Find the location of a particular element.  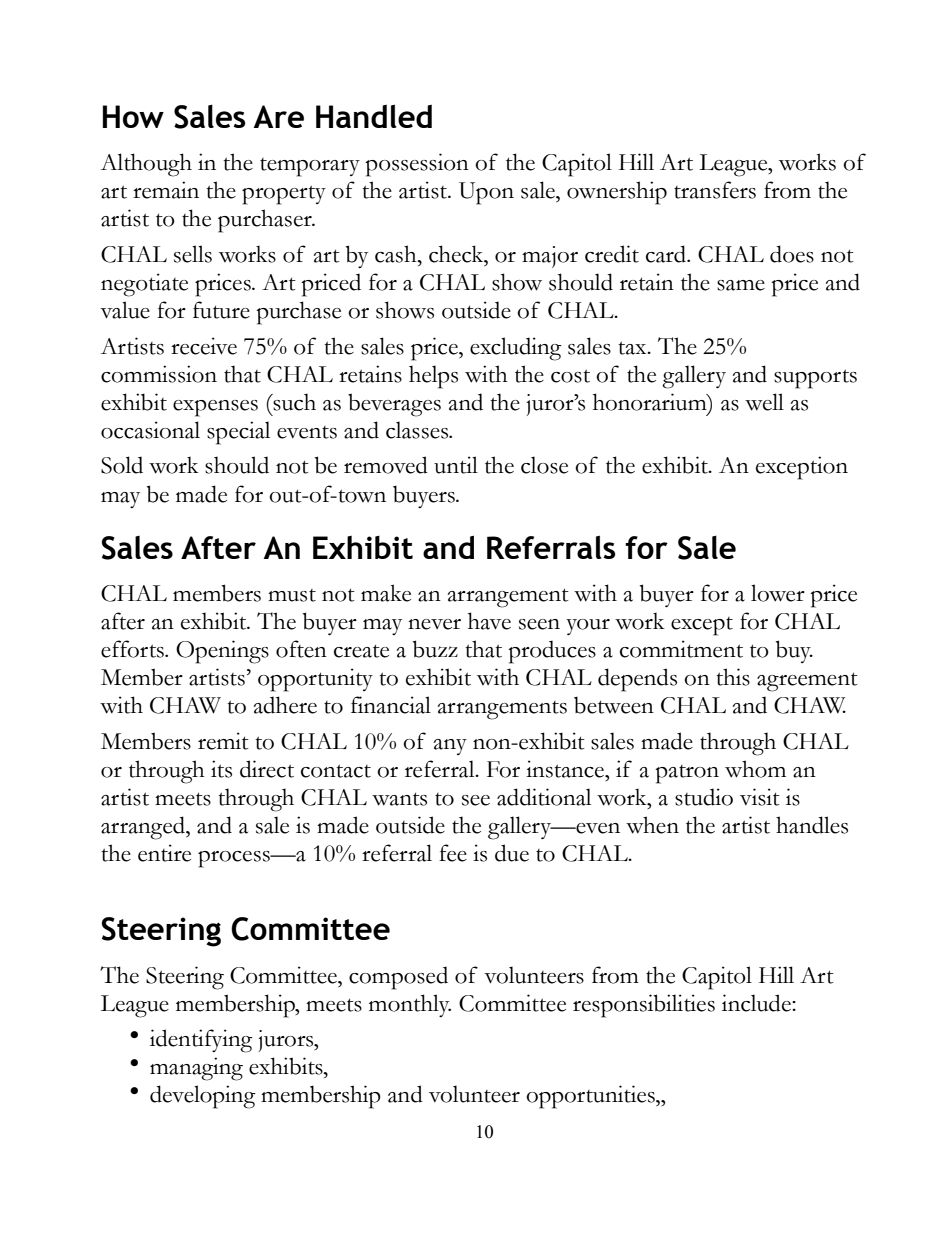

have is located at coordinates (489, 621).
